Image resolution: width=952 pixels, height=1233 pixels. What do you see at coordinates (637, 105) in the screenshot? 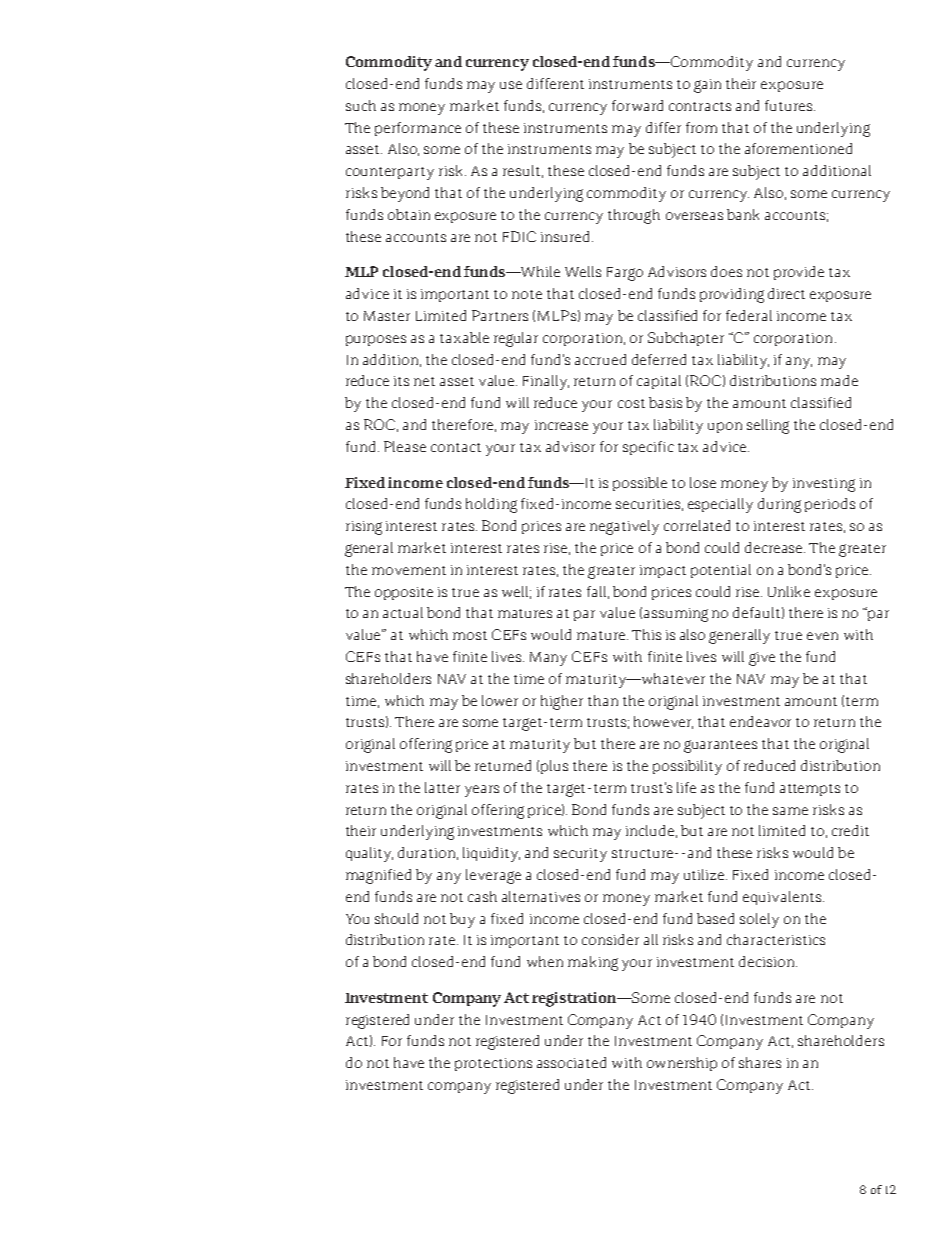
I see `forward` at bounding box center [637, 105].
